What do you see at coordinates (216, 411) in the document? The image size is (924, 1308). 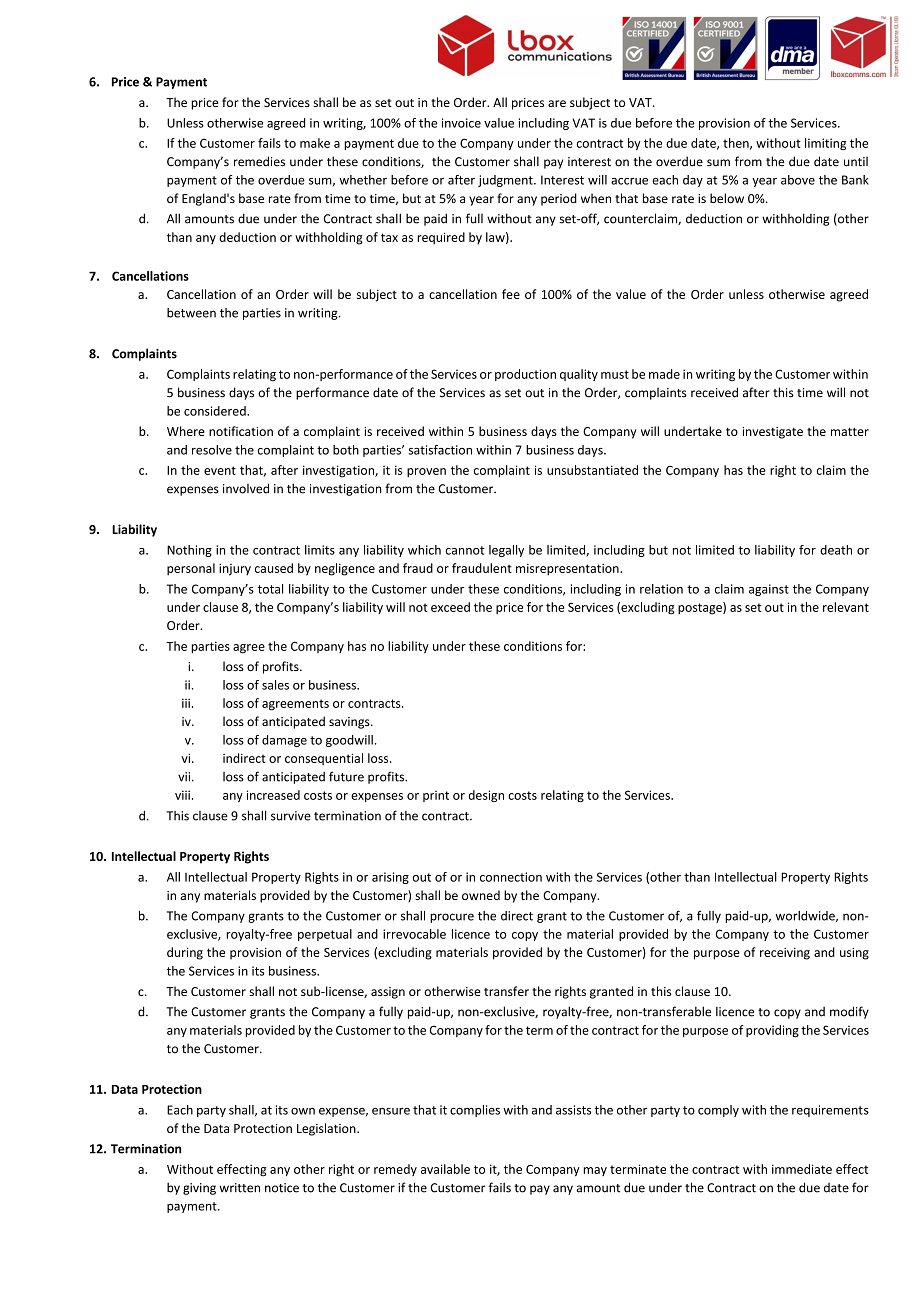 I see `considered` at bounding box center [216, 411].
